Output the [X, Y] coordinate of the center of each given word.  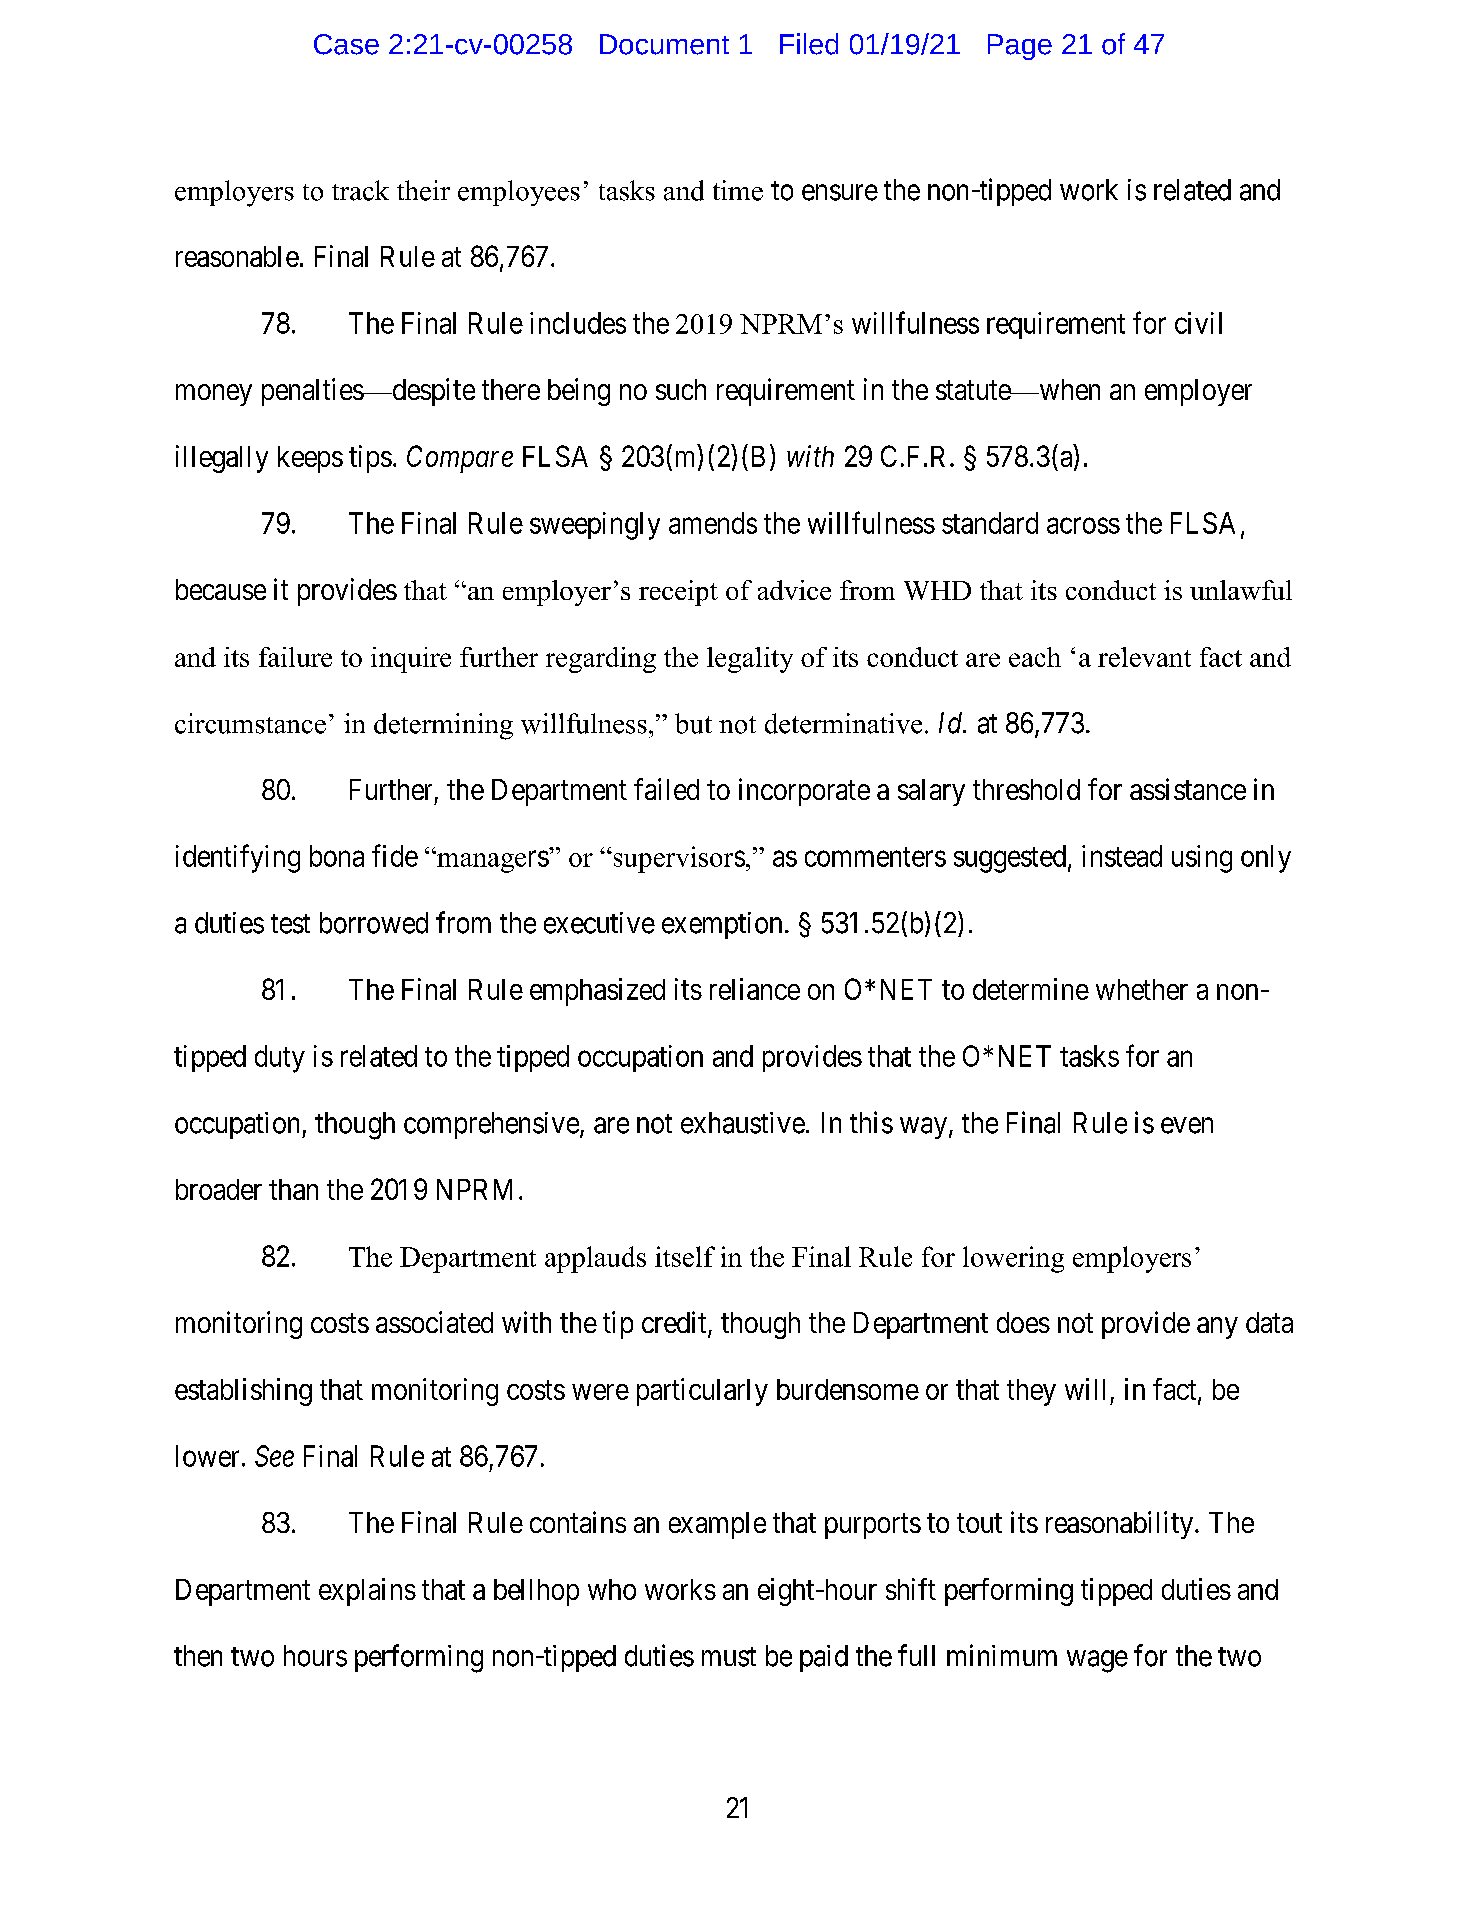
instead [1122, 856]
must [729, 1657]
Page [1020, 47]
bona [337, 856]
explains [367, 1592]
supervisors [678, 859]
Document [664, 44]
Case [346, 44]
